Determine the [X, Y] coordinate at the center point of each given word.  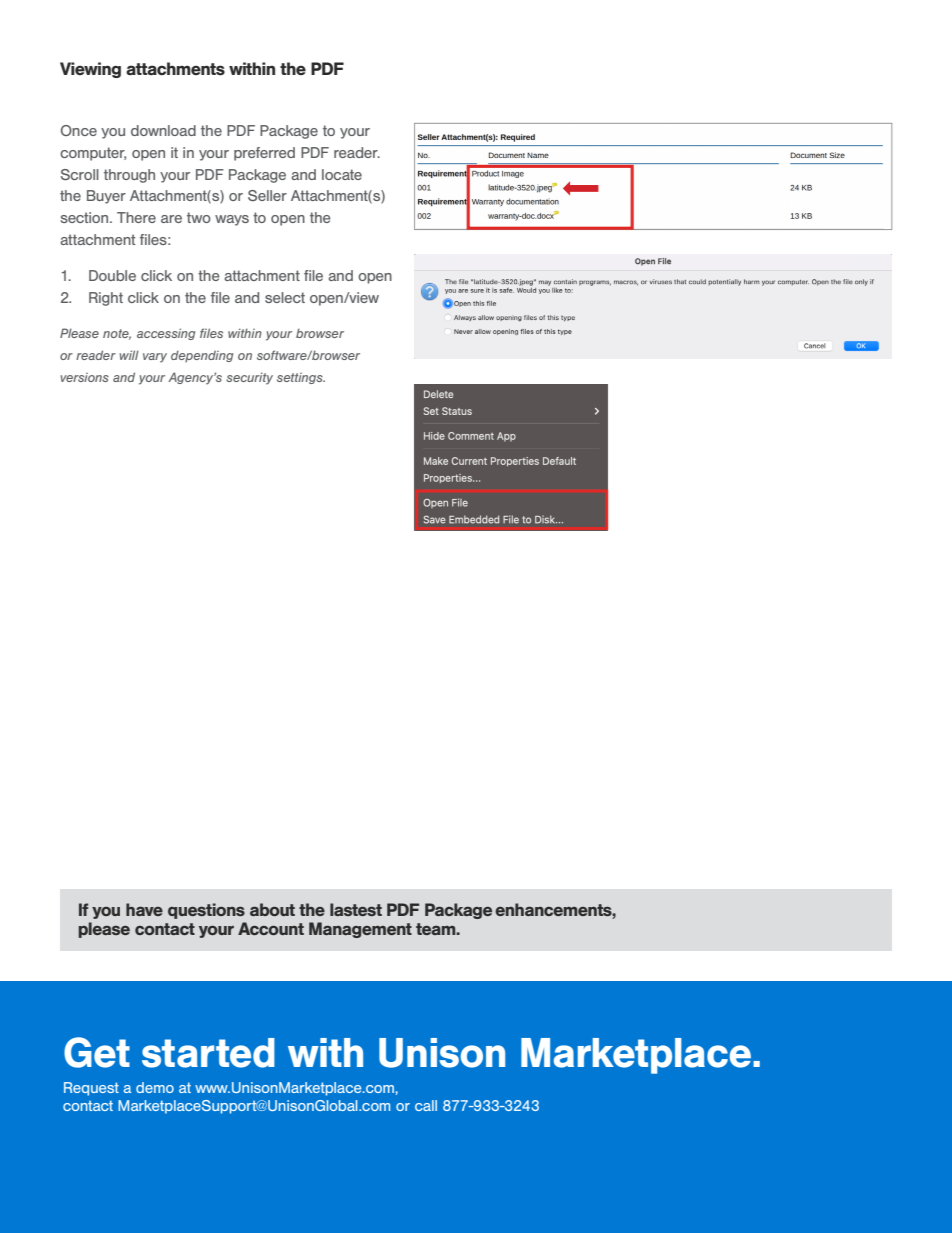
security [249, 378]
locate [342, 174]
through [129, 176]
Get [97, 1052]
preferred [264, 154]
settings [301, 378]
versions [85, 377]
